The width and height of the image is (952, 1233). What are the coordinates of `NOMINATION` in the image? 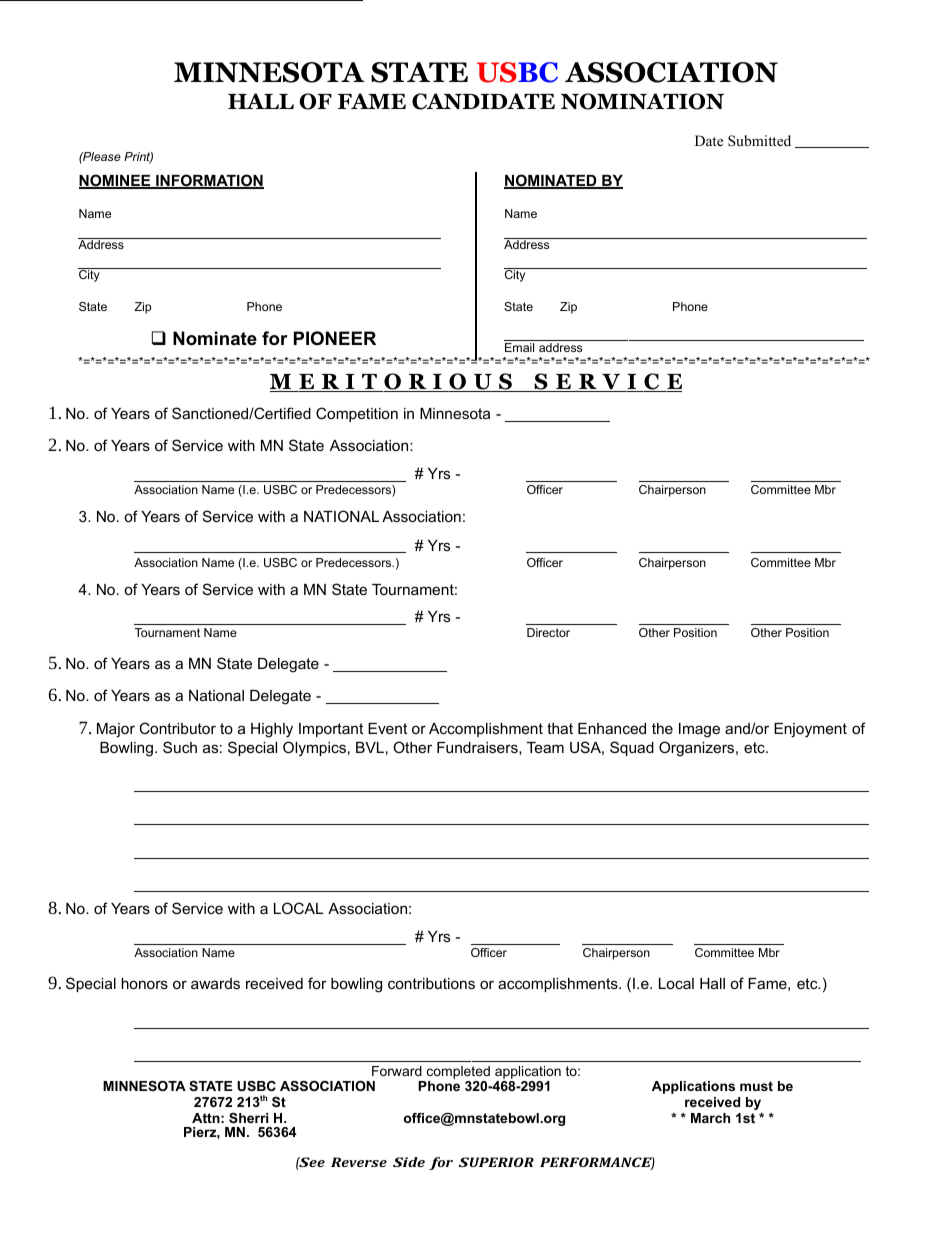 It's located at (642, 101).
